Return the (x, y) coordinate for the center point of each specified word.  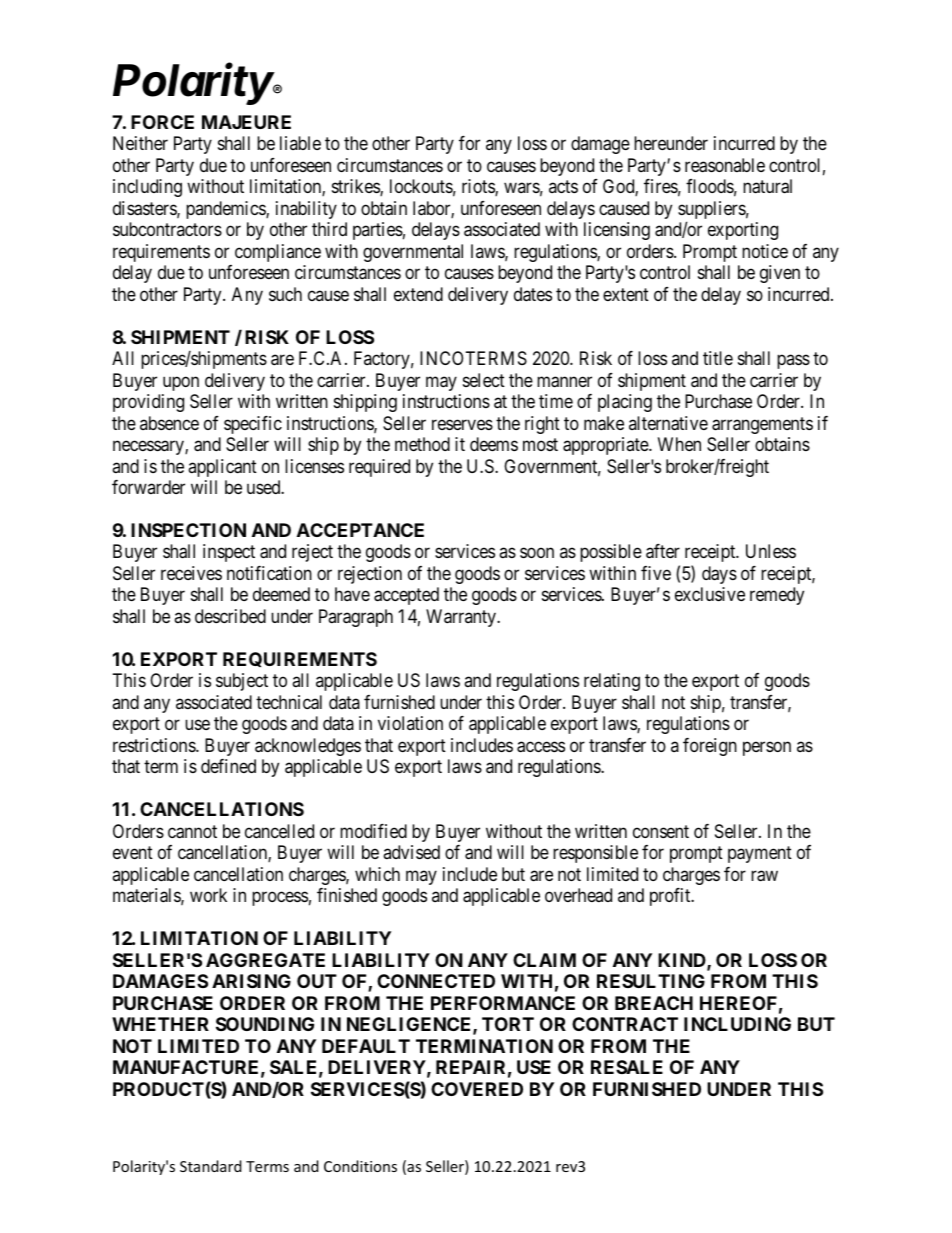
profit (671, 897)
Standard (211, 1166)
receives (191, 573)
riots (479, 187)
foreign (710, 747)
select (484, 380)
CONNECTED (436, 981)
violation (410, 723)
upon (181, 383)
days (719, 575)
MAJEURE (246, 122)
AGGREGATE (265, 960)
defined (228, 766)
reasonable (725, 165)
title (718, 358)
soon (537, 553)
